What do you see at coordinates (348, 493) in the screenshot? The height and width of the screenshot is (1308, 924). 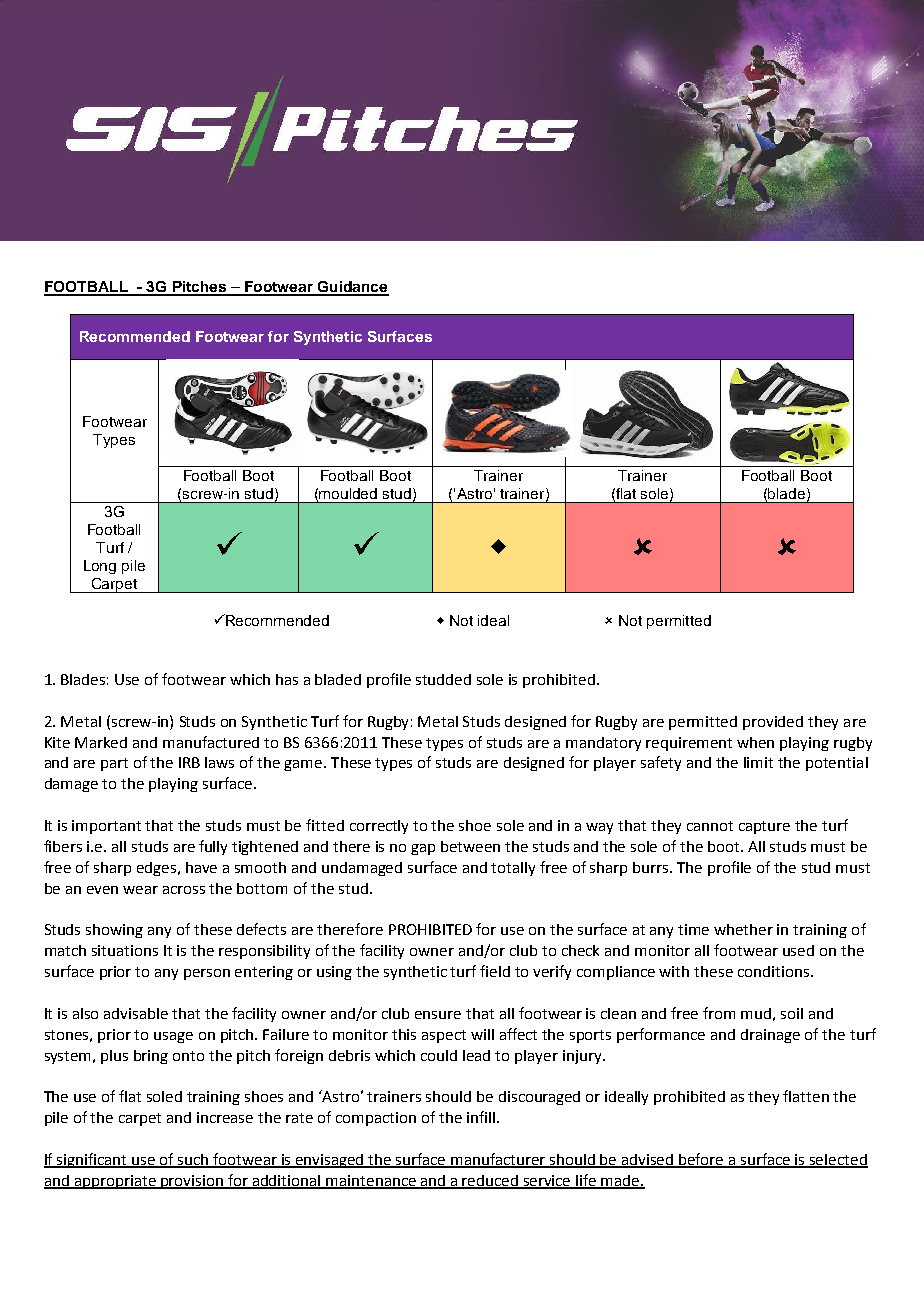 I see `moulded` at bounding box center [348, 493].
